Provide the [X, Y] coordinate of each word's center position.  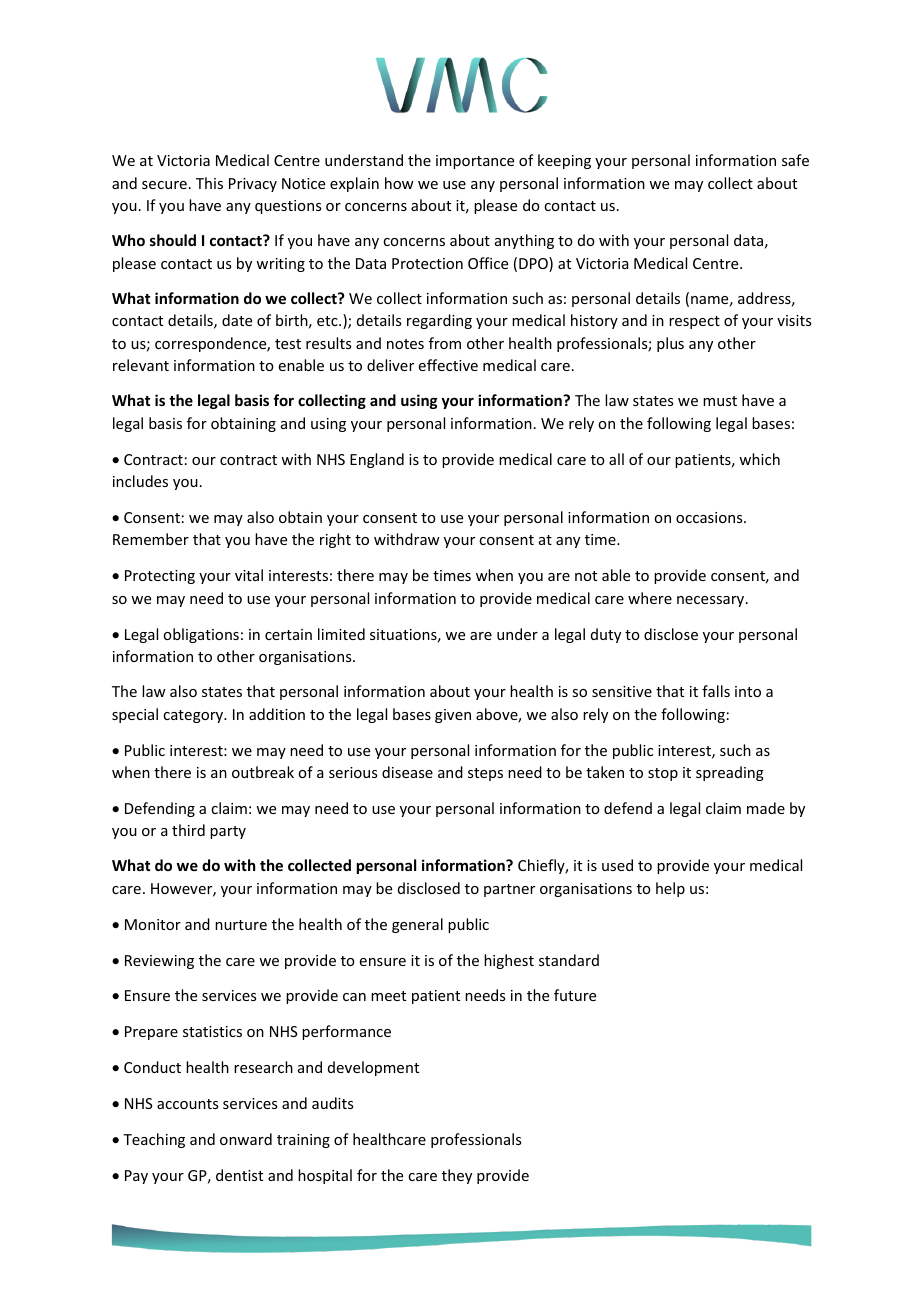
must [720, 401]
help [670, 889]
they [457, 1176]
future [575, 995]
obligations [201, 635]
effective [448, 365]
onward [246, 1139]
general [417, 925]
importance [475, 162]
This [209, 183]
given [453, 716]
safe [795, 160]
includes [140, 481]
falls [716, 691]
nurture [241, 925]
